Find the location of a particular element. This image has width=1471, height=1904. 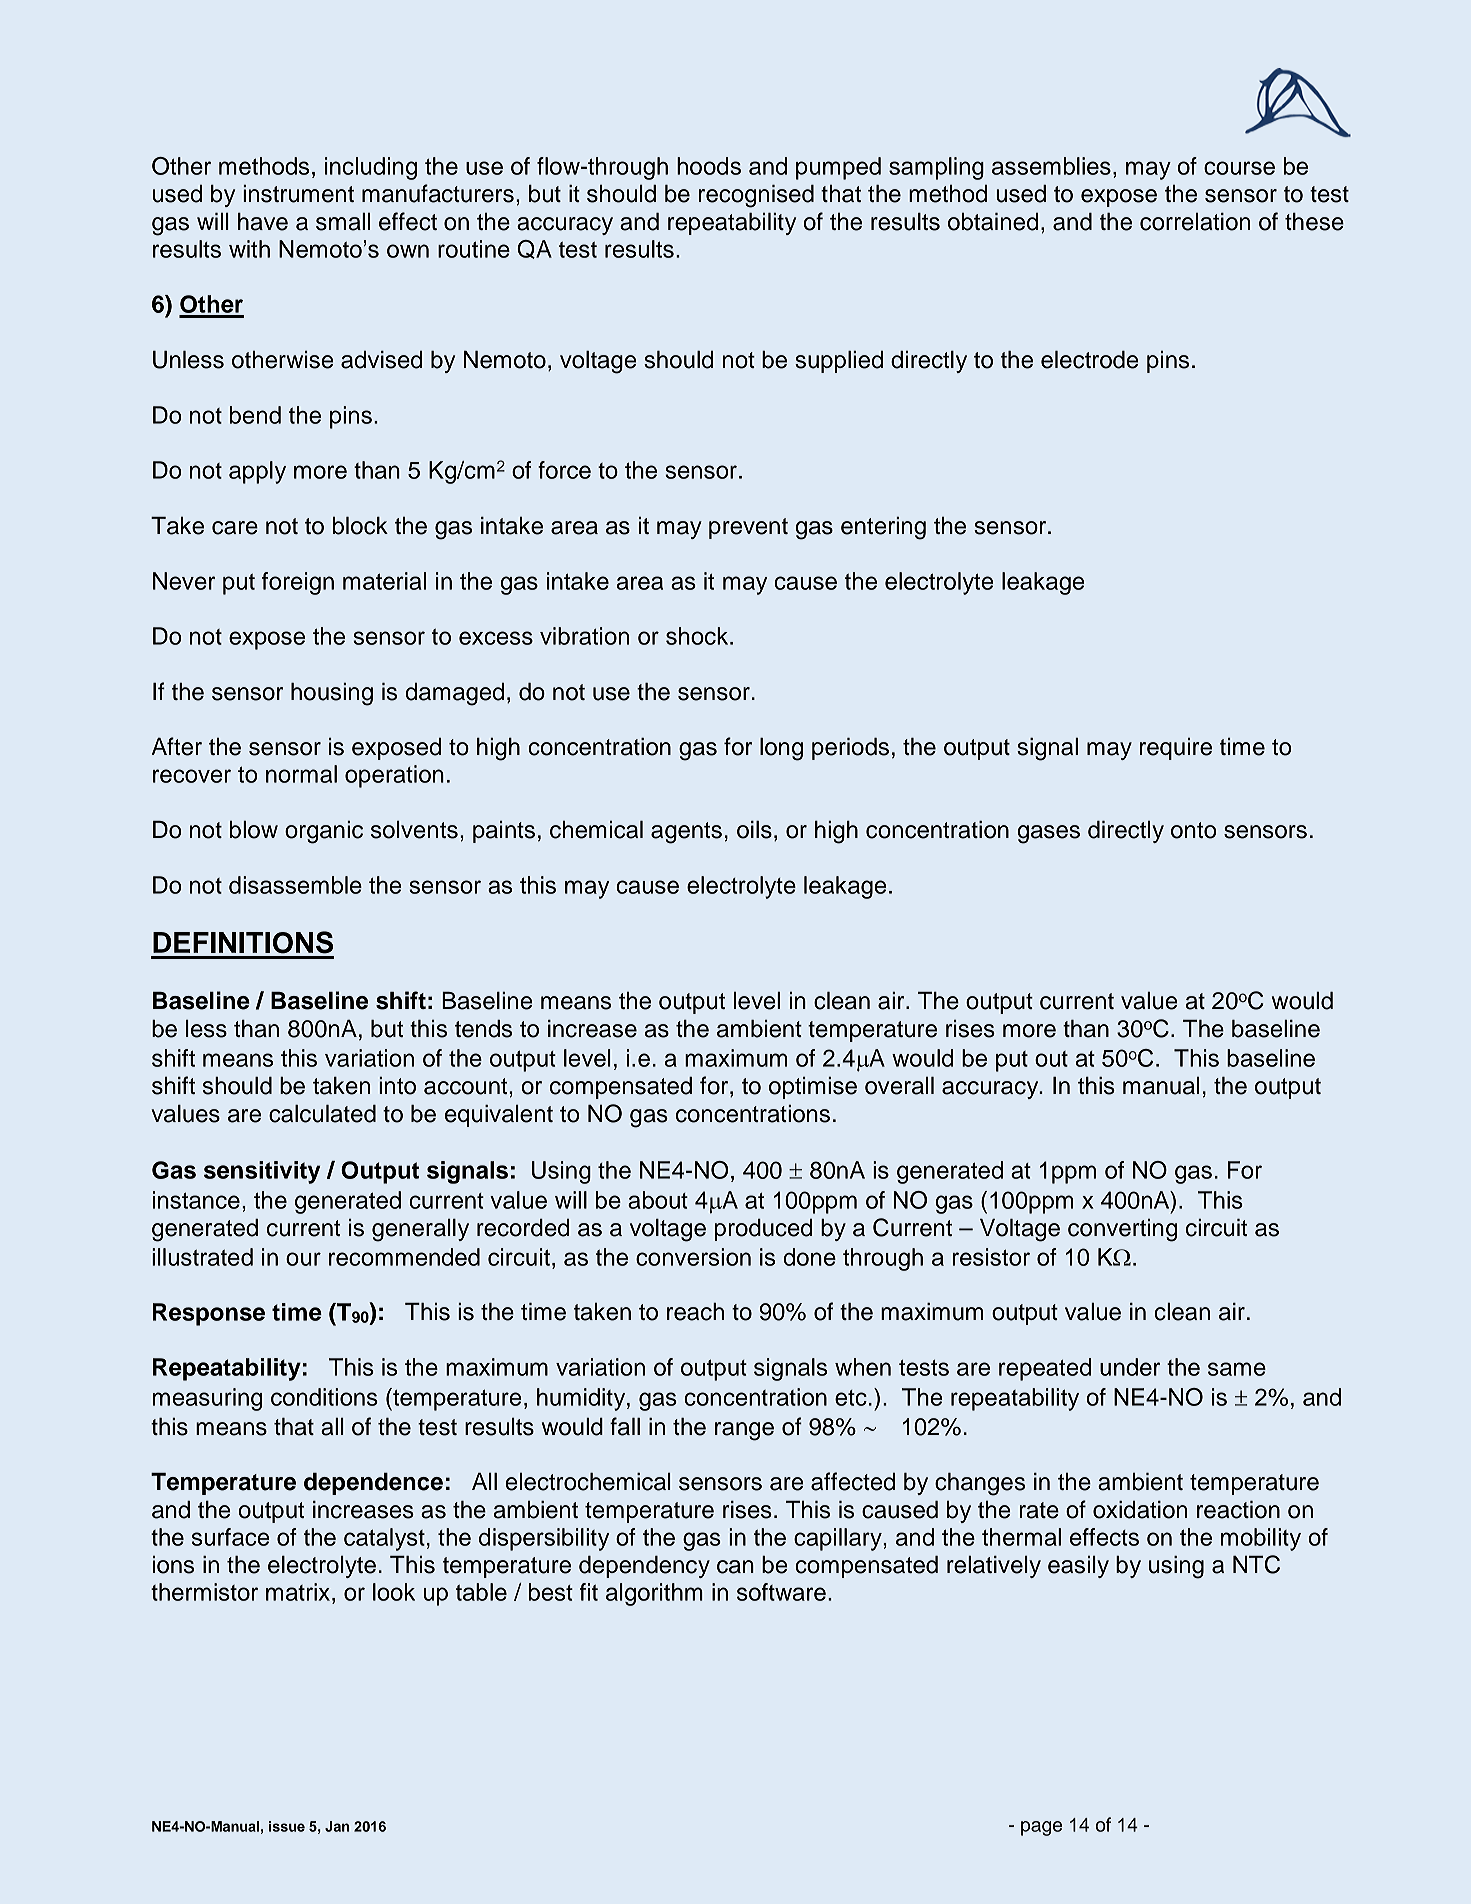

produced is located at coordinates (763, 1230).
